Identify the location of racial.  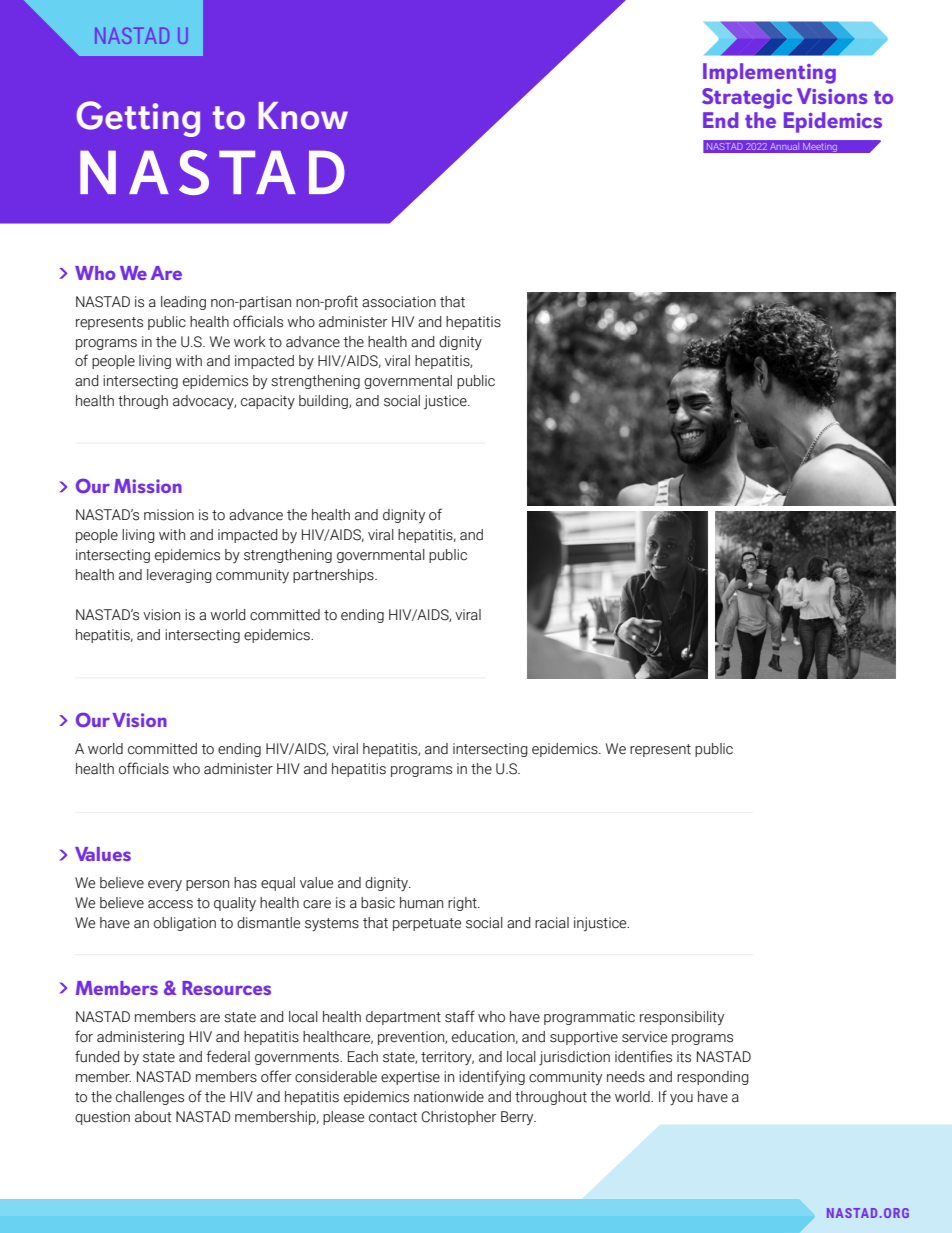
(552, 923).
